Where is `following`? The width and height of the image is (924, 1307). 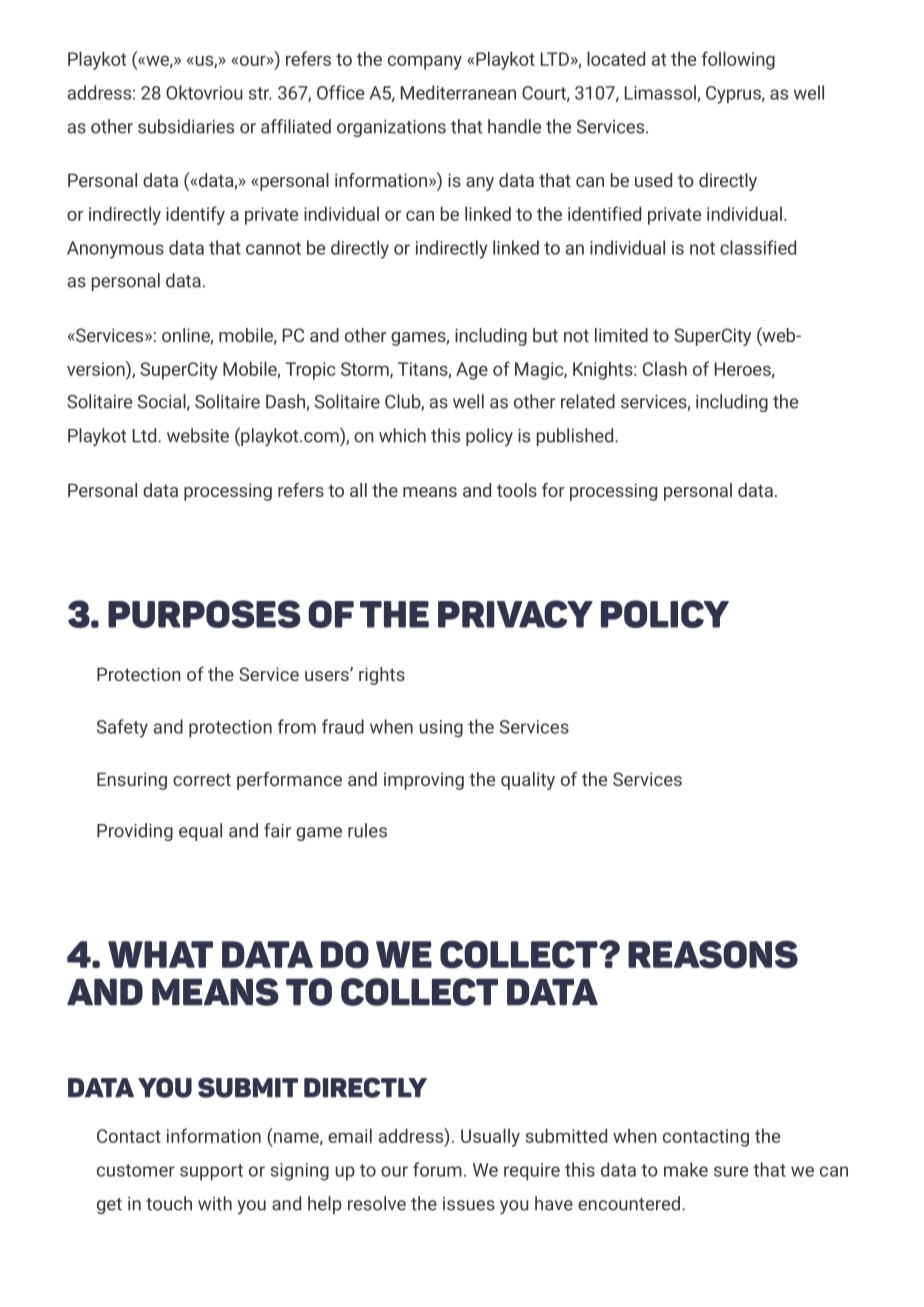 following is located at coordinates (738, 60).
